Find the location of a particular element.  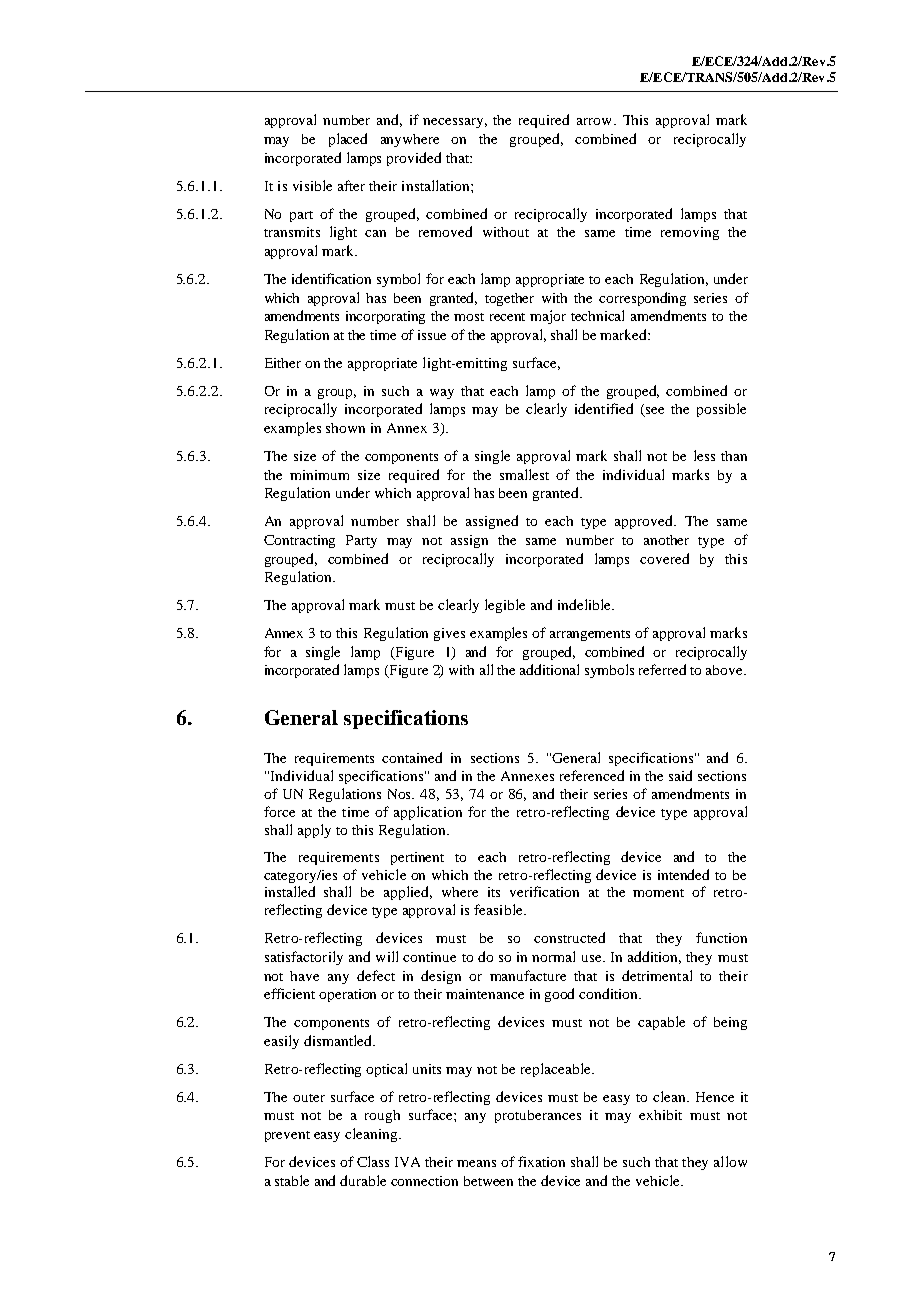

removing is located at coordinates (690, 233).
